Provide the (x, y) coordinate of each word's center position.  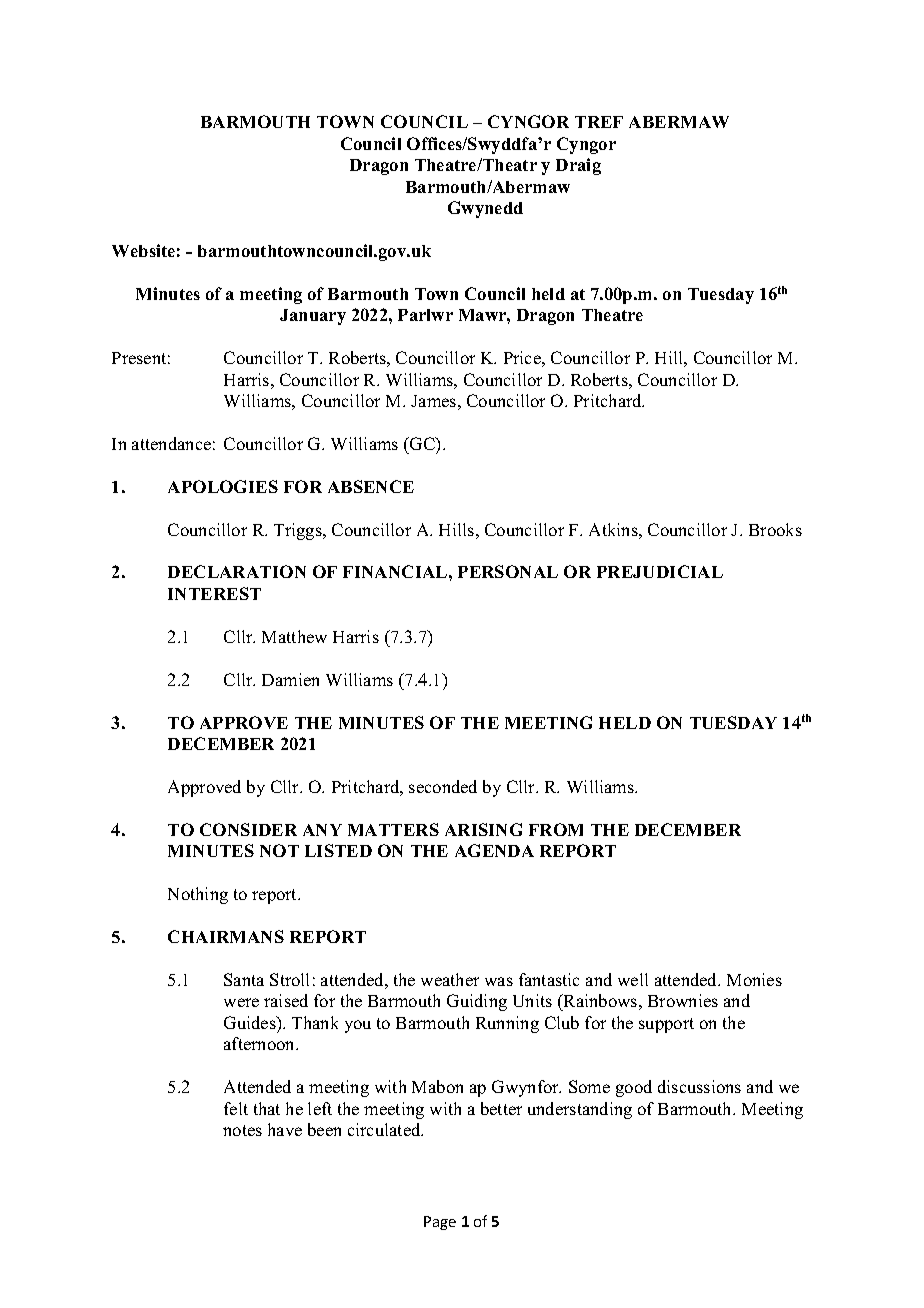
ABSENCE (371, 486)
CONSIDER (248, 829)
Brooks (775, 529)
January (313, 317)
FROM (556, 829)
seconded (443, 786)
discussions (699, 1086)
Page (440, 1223)
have (285, 1129)
